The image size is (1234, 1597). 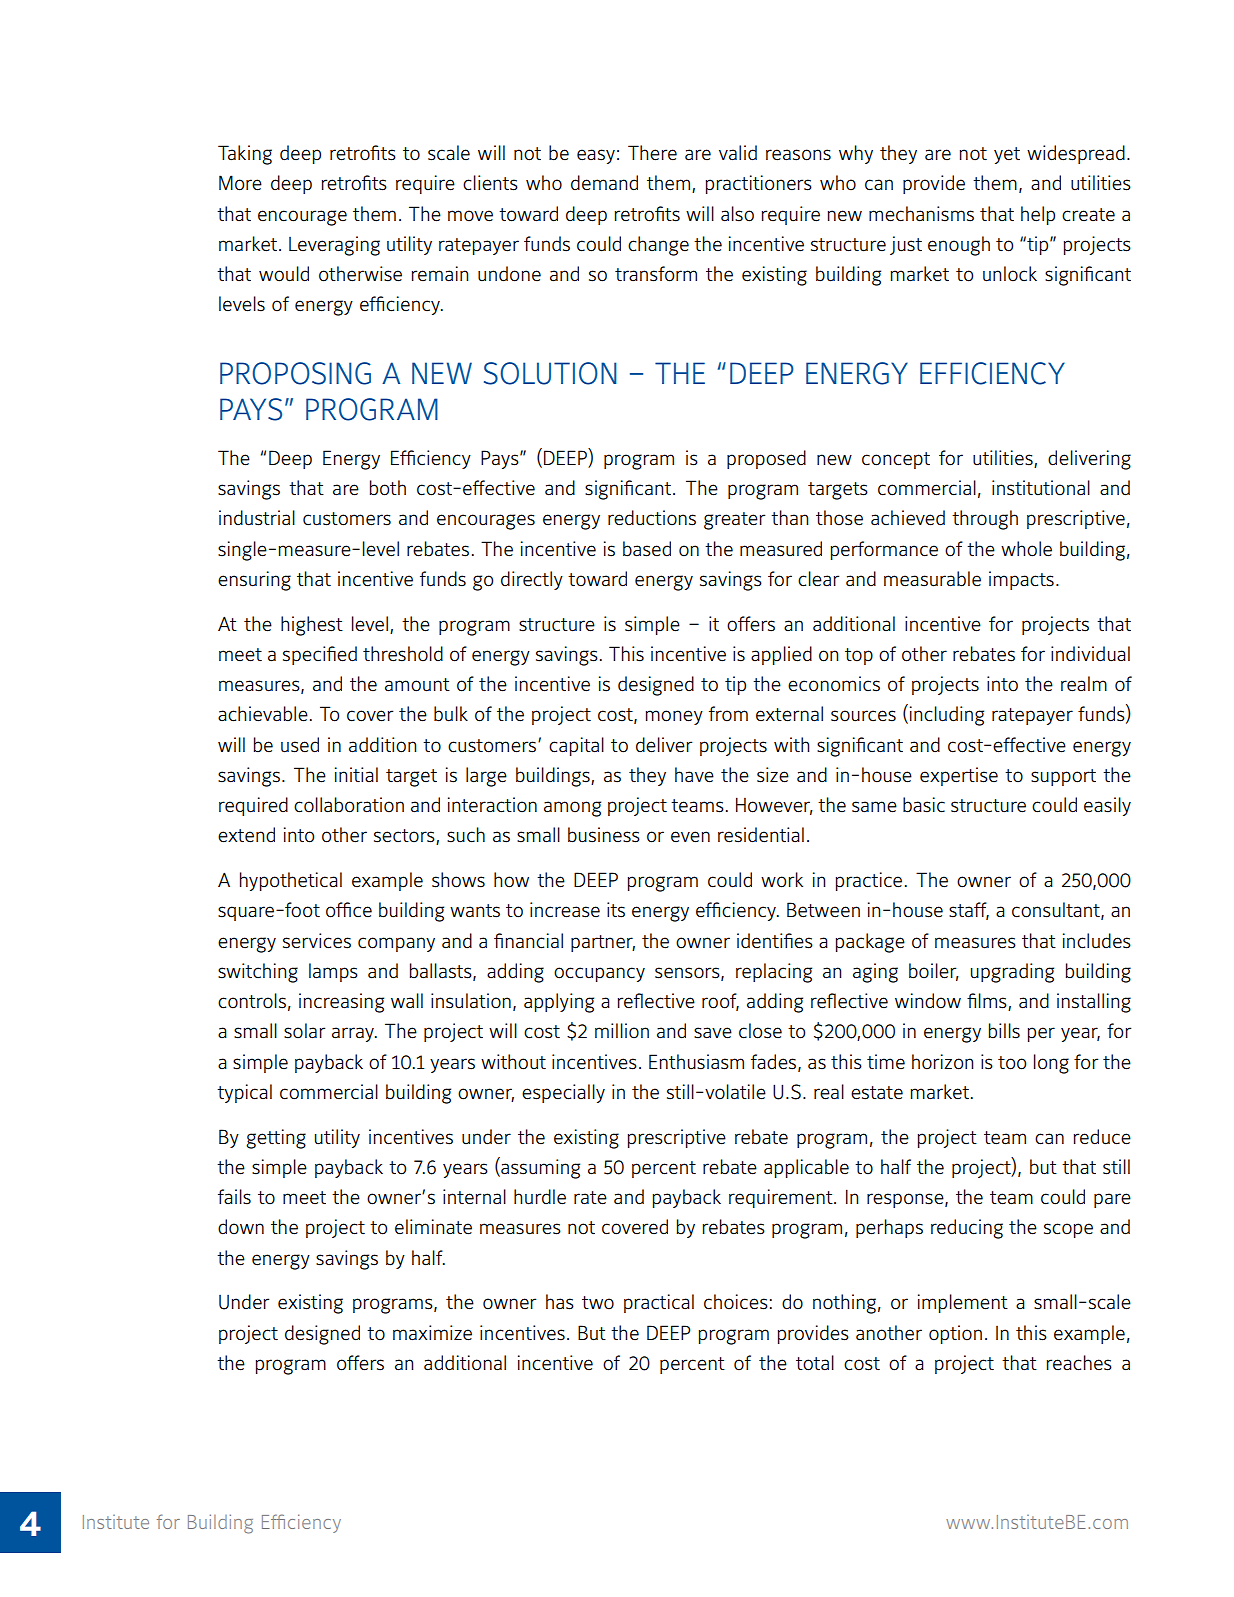 I want to click on initial, so click(x=356, y=774).
